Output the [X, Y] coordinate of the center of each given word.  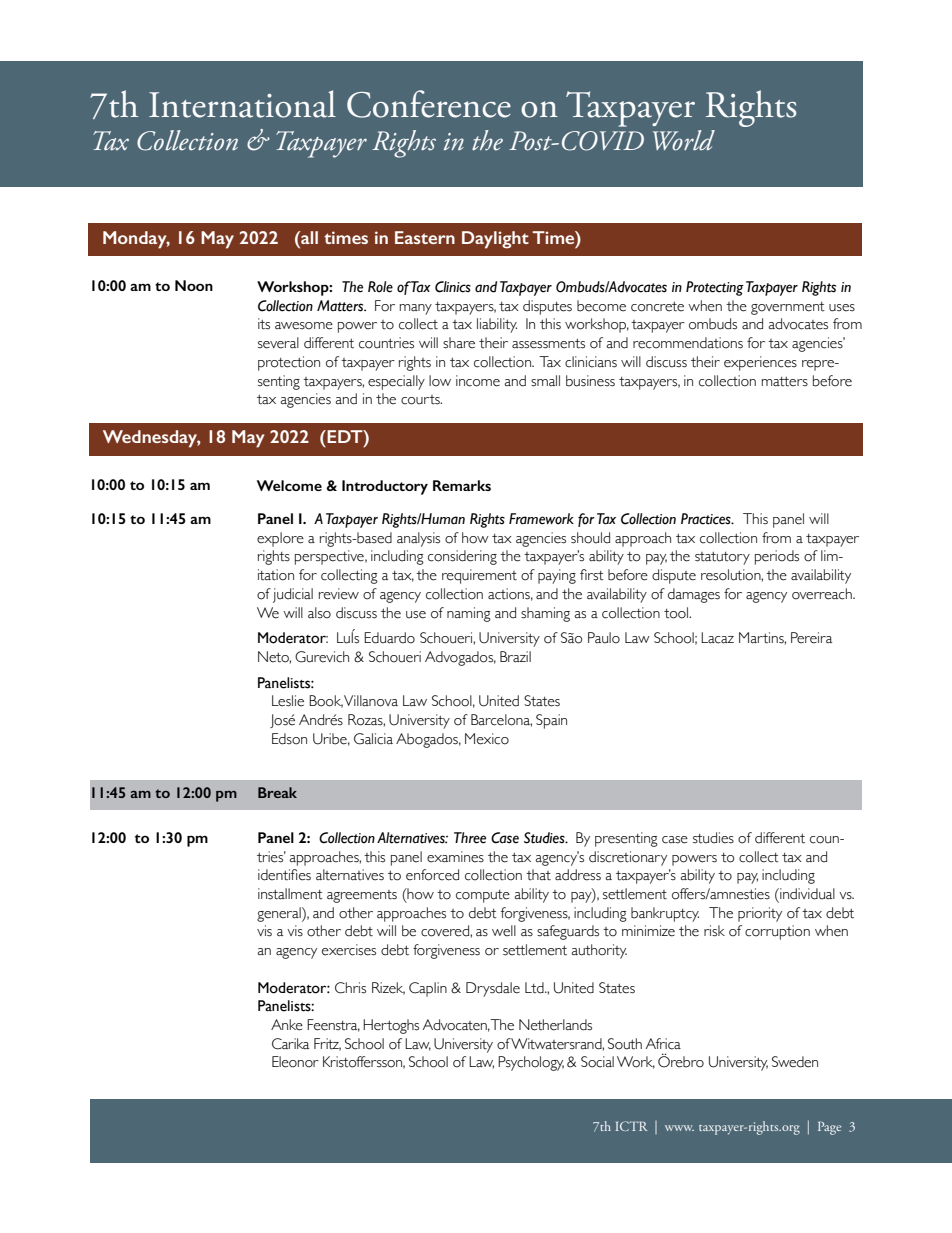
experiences [760, 363]
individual [806, 895]
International [242, 104]
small [545, 381]
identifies [284, 875]
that [538, 875]
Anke [287, 1025]
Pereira [811, 638]
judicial [293, 595]
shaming [545, 614]
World [684, 140]
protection [289, 363]
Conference [429, 104]
